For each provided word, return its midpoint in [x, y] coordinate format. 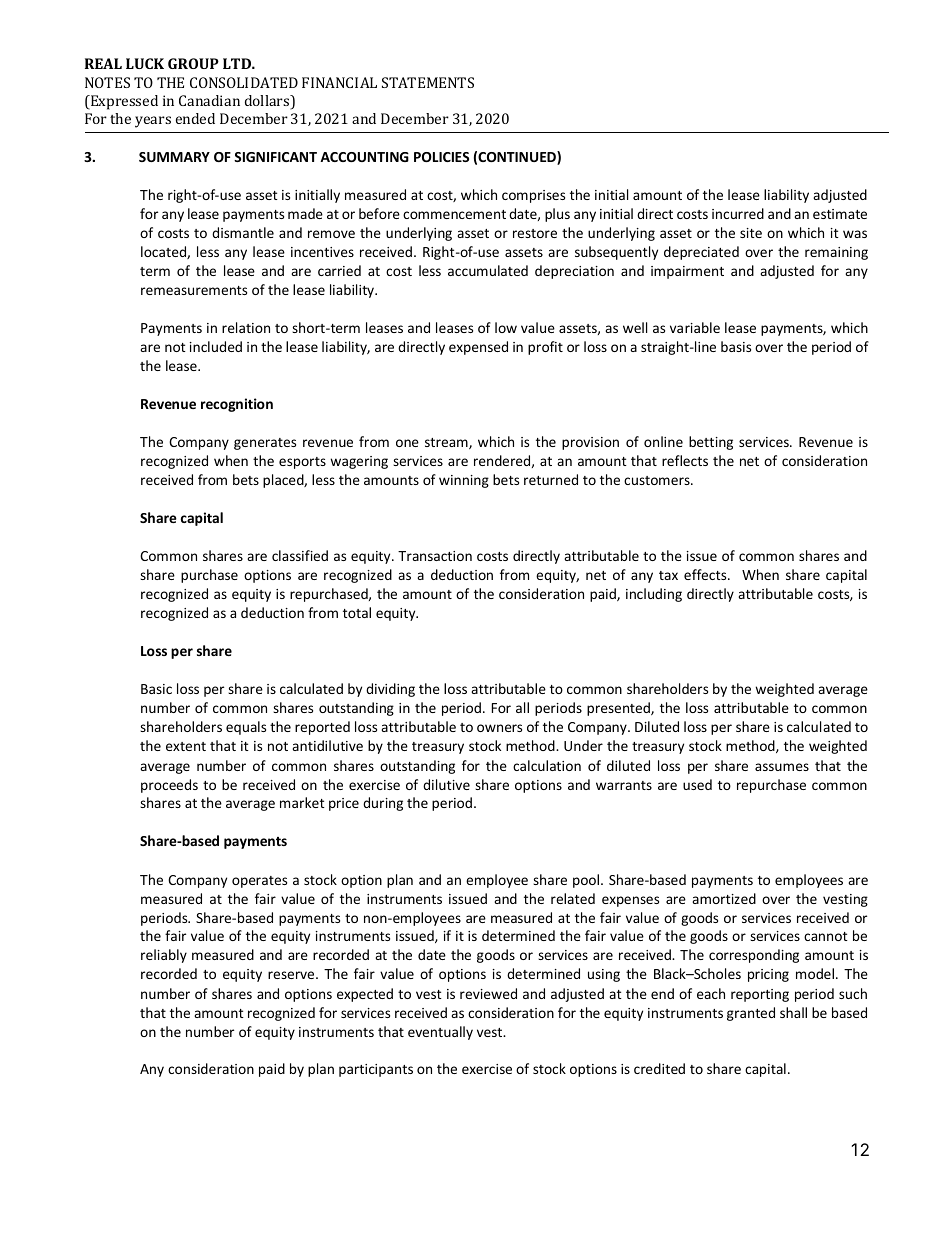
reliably [164, 956]
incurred [738, 213]
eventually [440, 1033]
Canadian [209, 100]
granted [751, 1014]
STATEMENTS [428, 82]
